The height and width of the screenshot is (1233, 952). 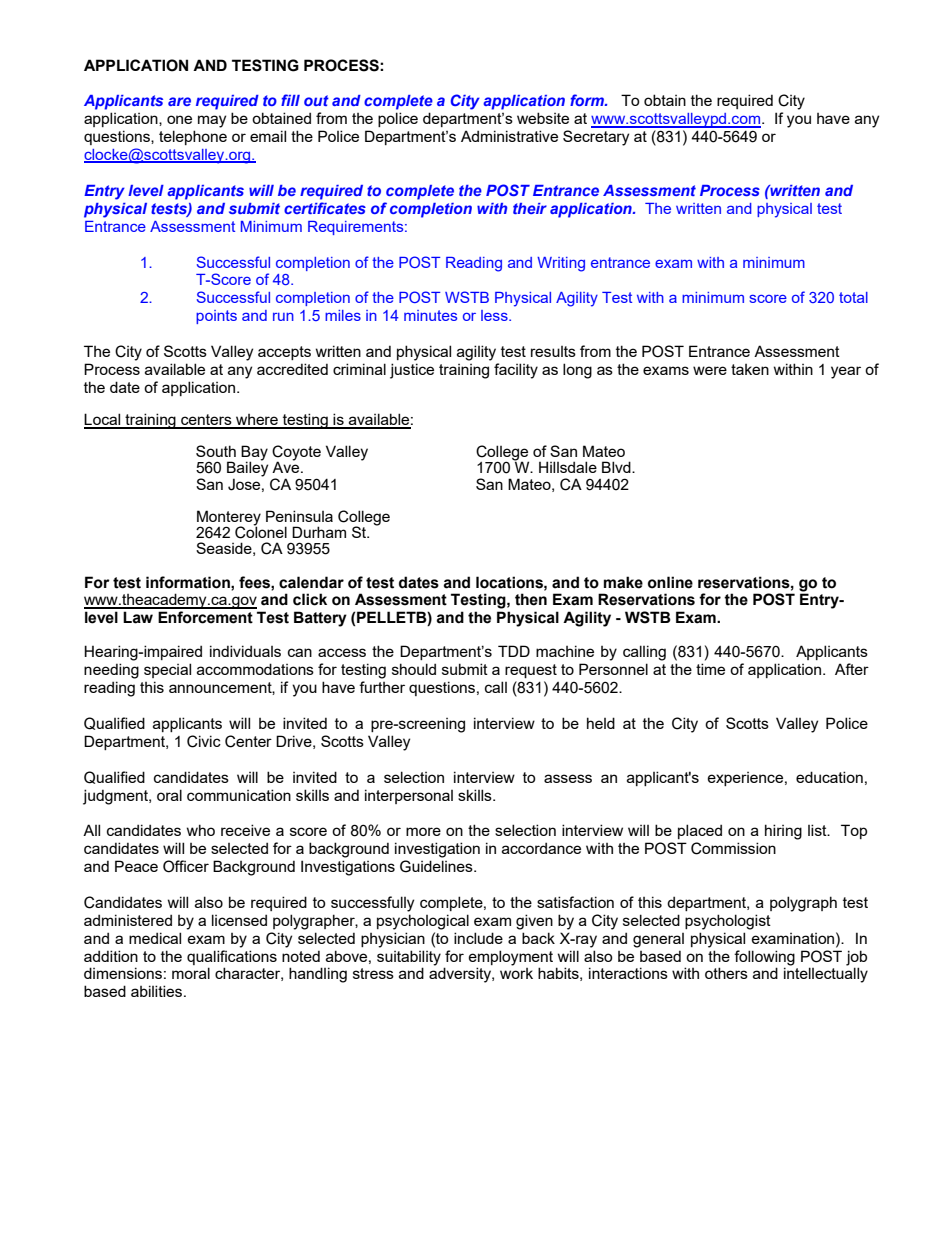 I want to click on less, so click(x=495, y=315).
